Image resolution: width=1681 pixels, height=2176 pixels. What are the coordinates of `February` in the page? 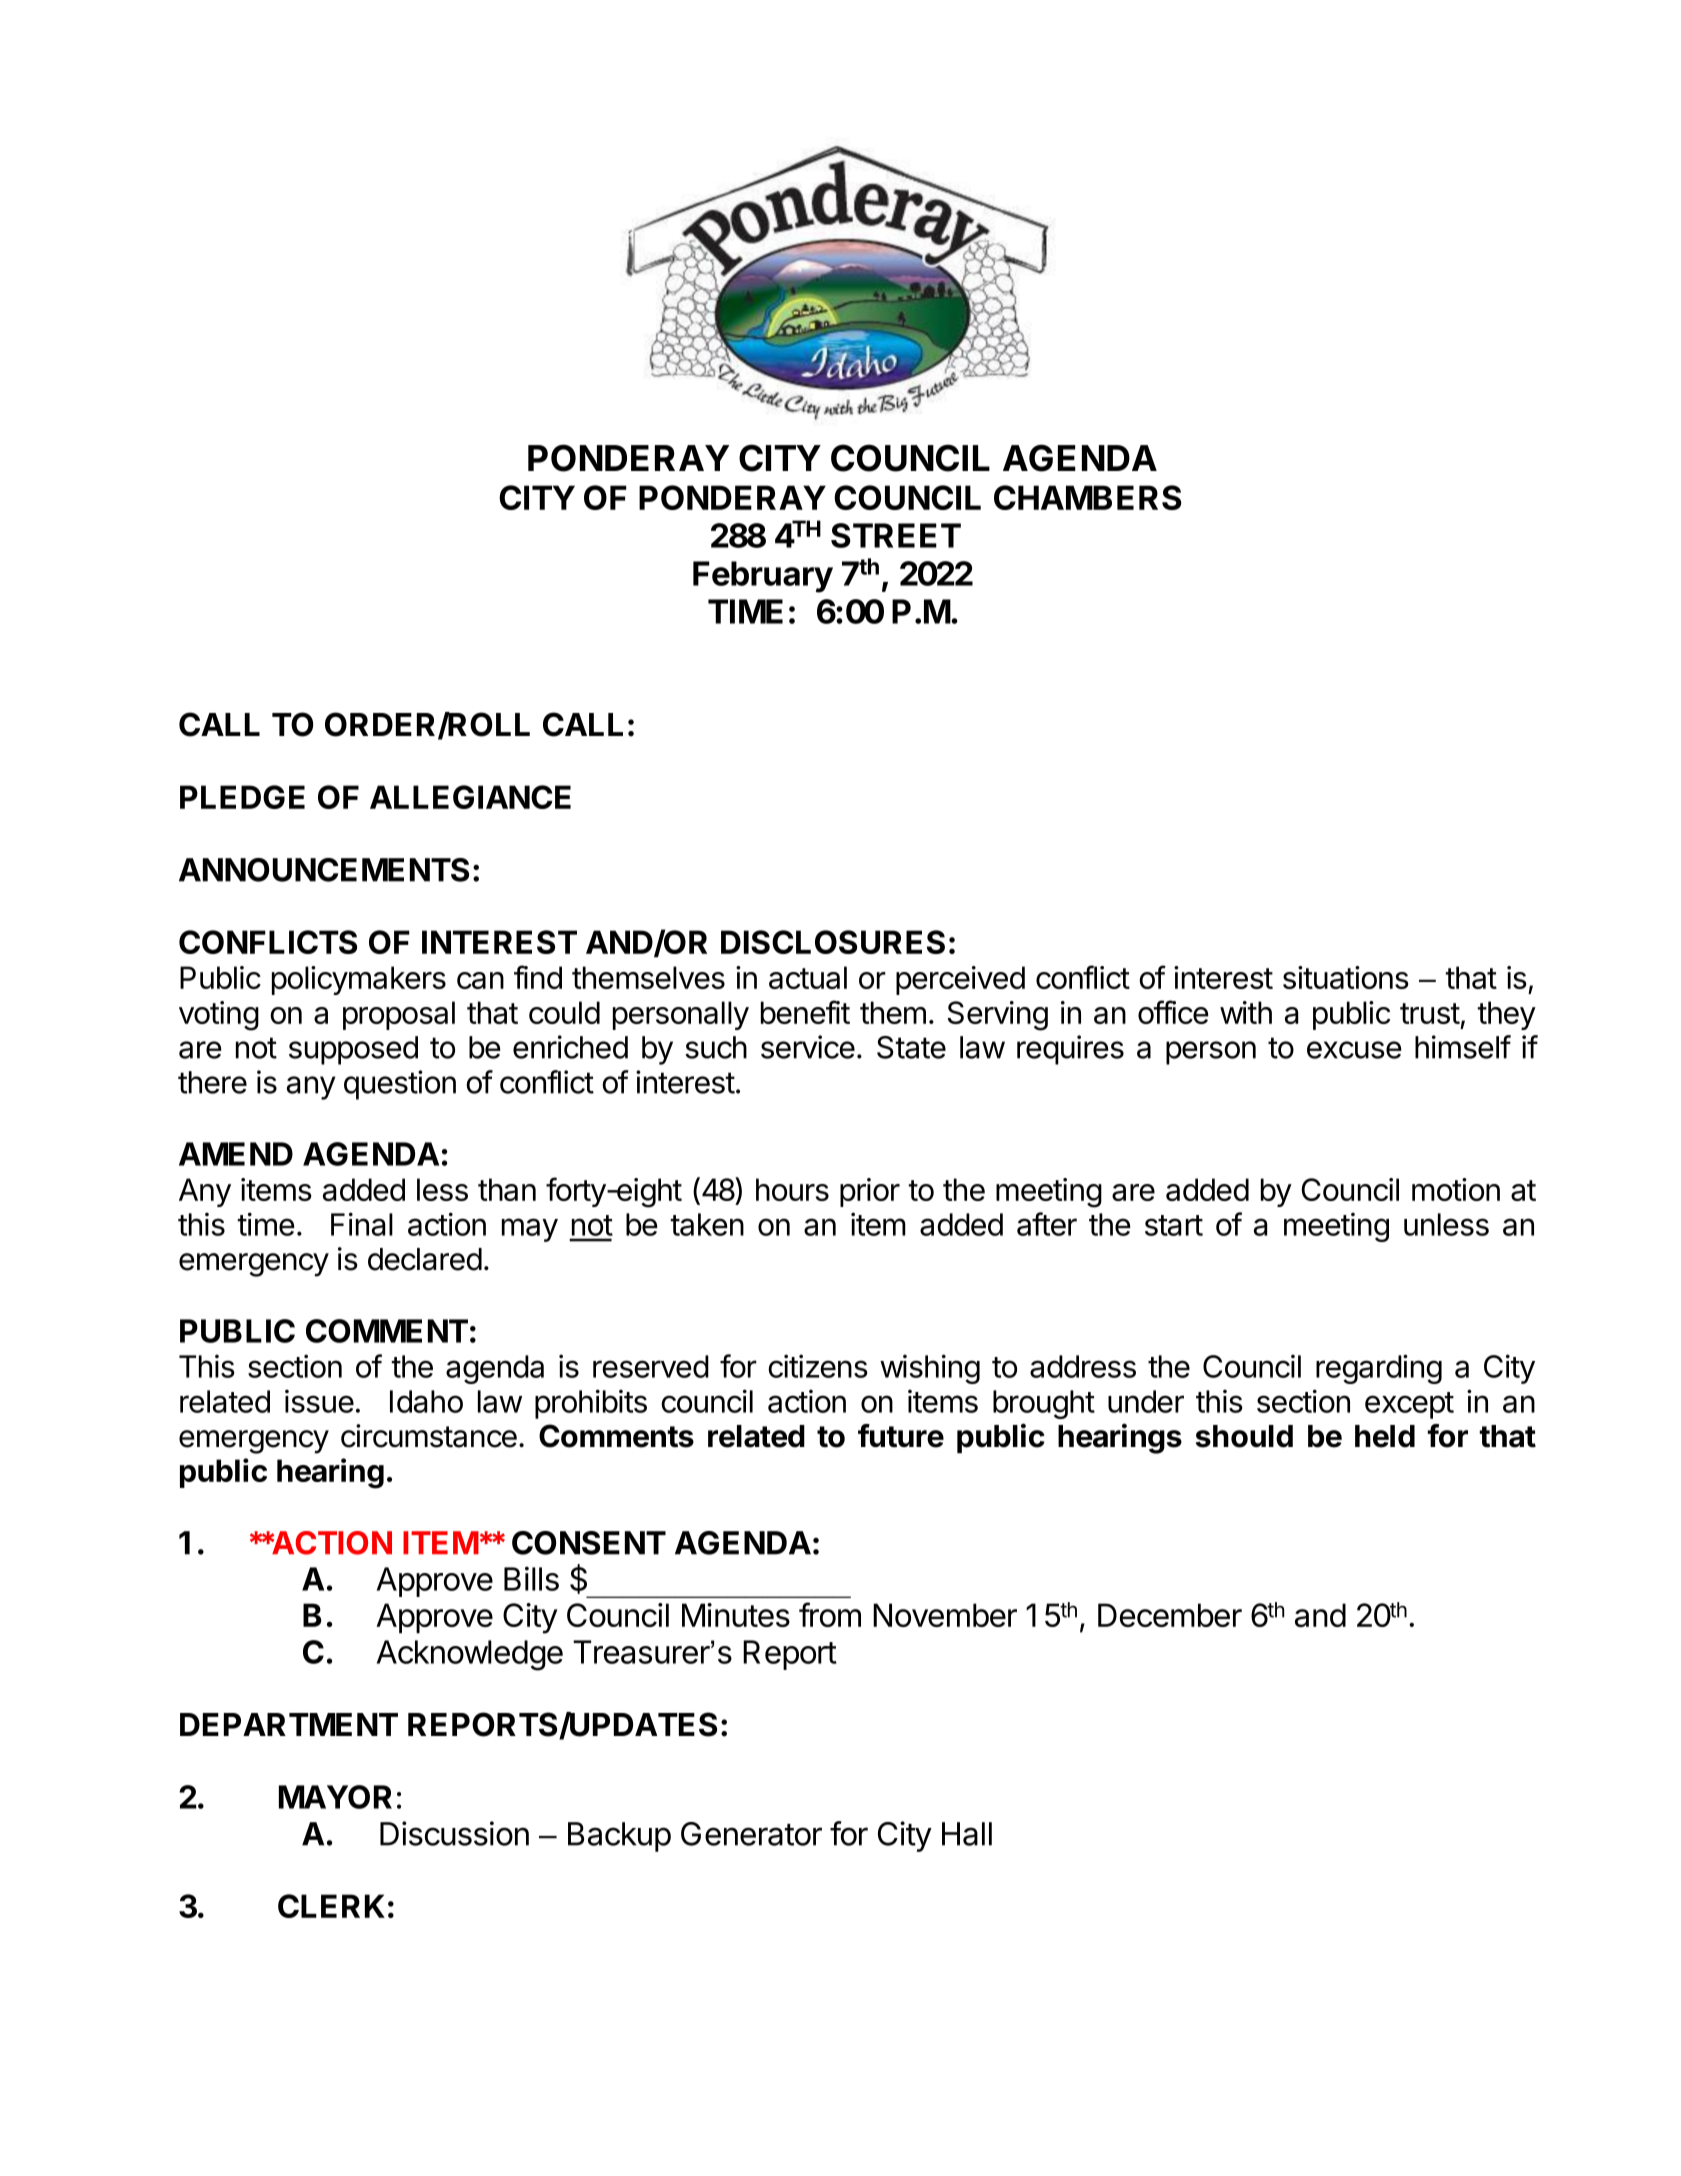 It's located at (763, 577).
